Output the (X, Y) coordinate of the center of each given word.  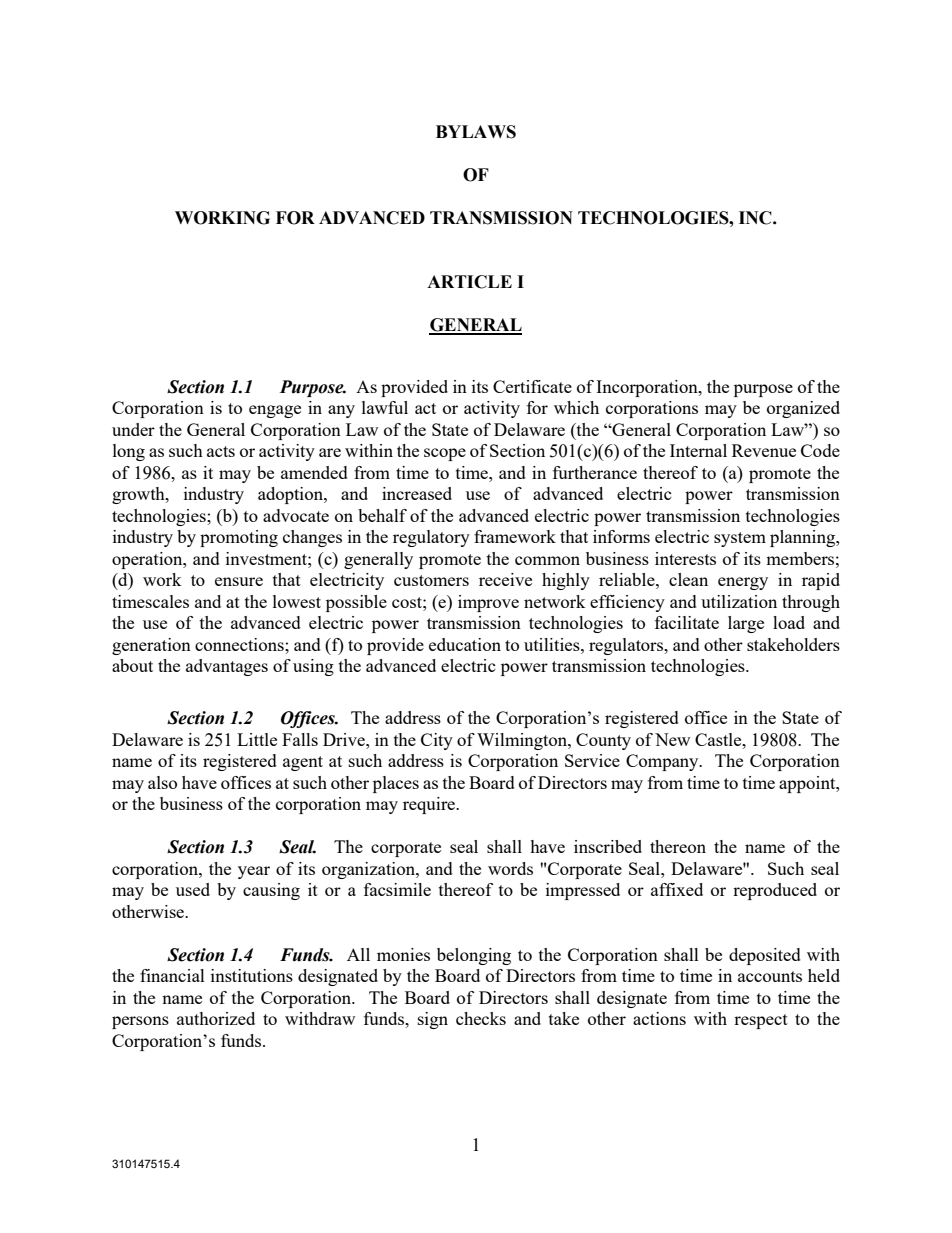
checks (481, 1018)
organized (803, 409)
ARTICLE (469, 282)
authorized (216, 1018)
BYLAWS (476, 132)
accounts (770, 976)
